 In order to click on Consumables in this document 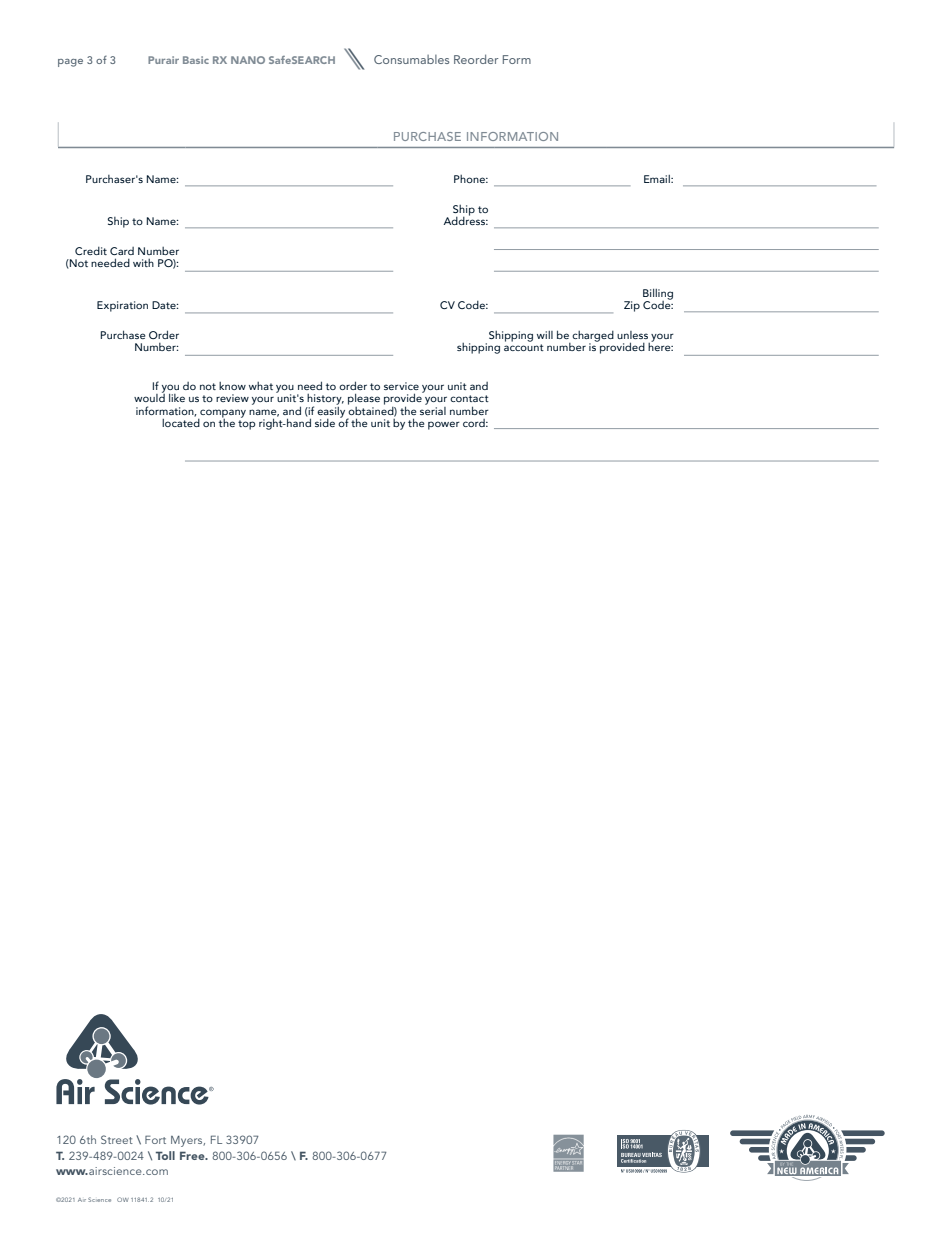, I will do `click(411, 59)`.
